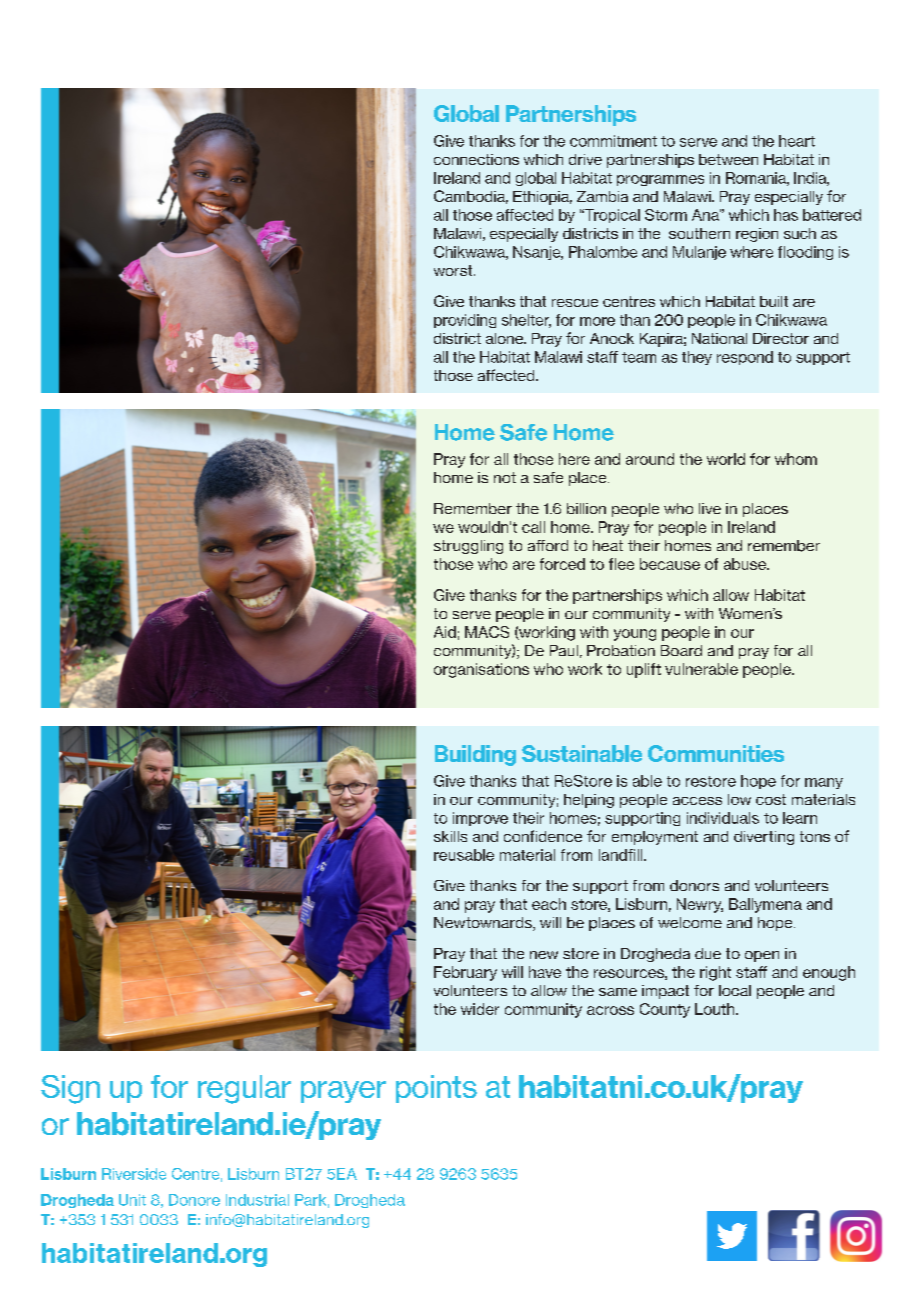 This screenshot has width=924, height=1311. What do you see at coordinates (244, 1089) in the screenshot?
I see `regular` at bounding box center [244, 1089].
